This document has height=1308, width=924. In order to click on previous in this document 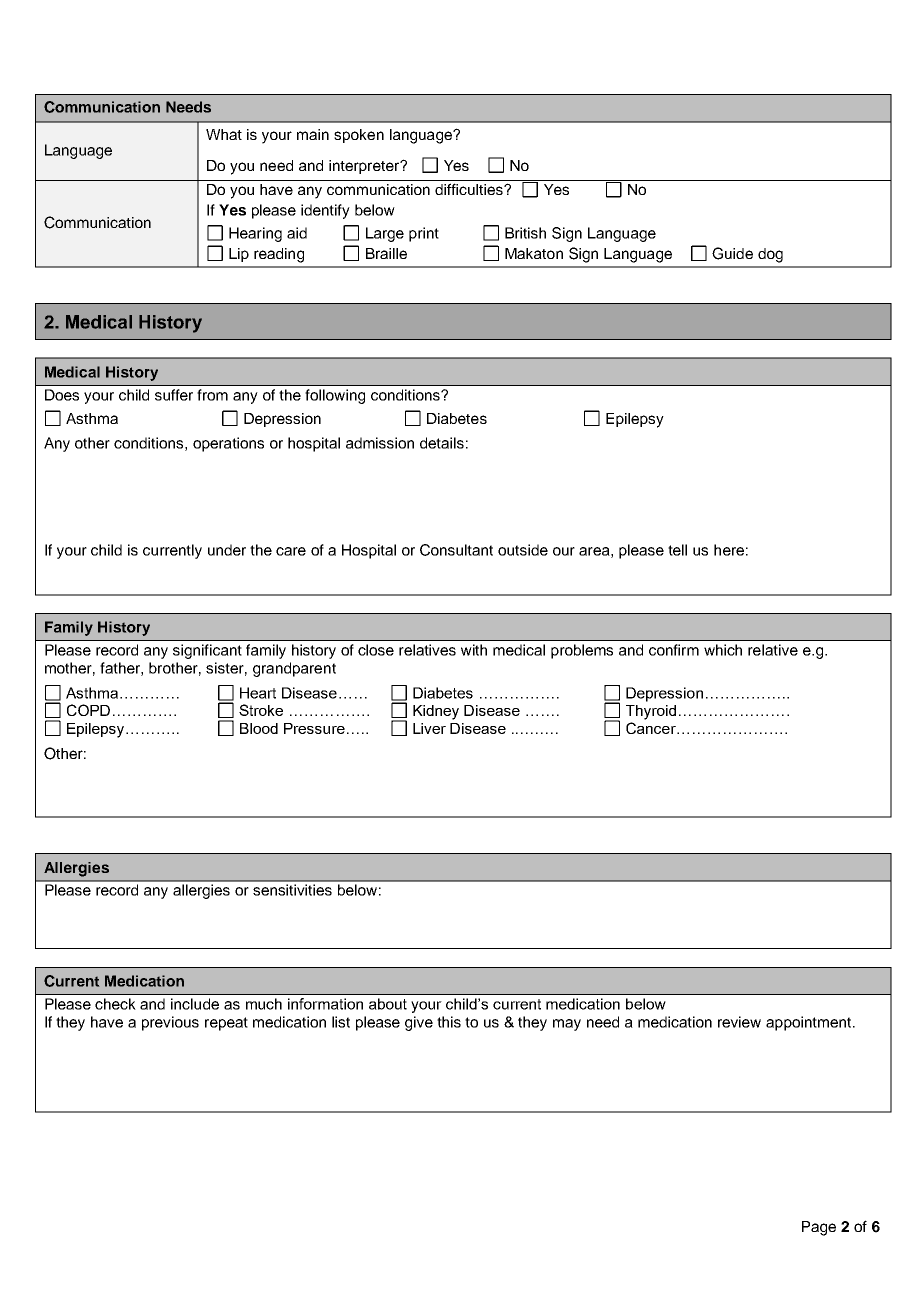, I will do `click(170, 1023)`.
